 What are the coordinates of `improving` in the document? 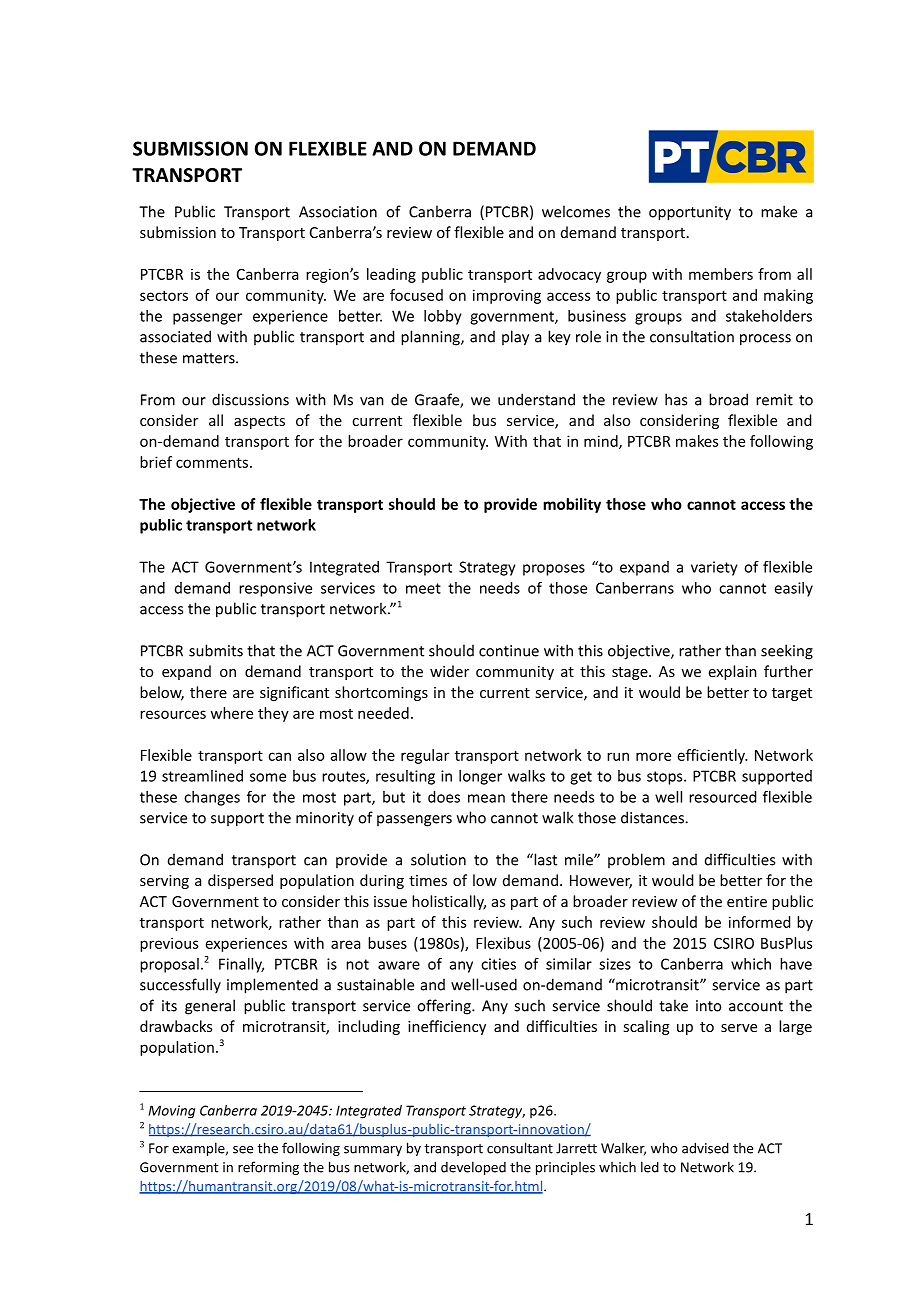 It's located at (507, 296).
